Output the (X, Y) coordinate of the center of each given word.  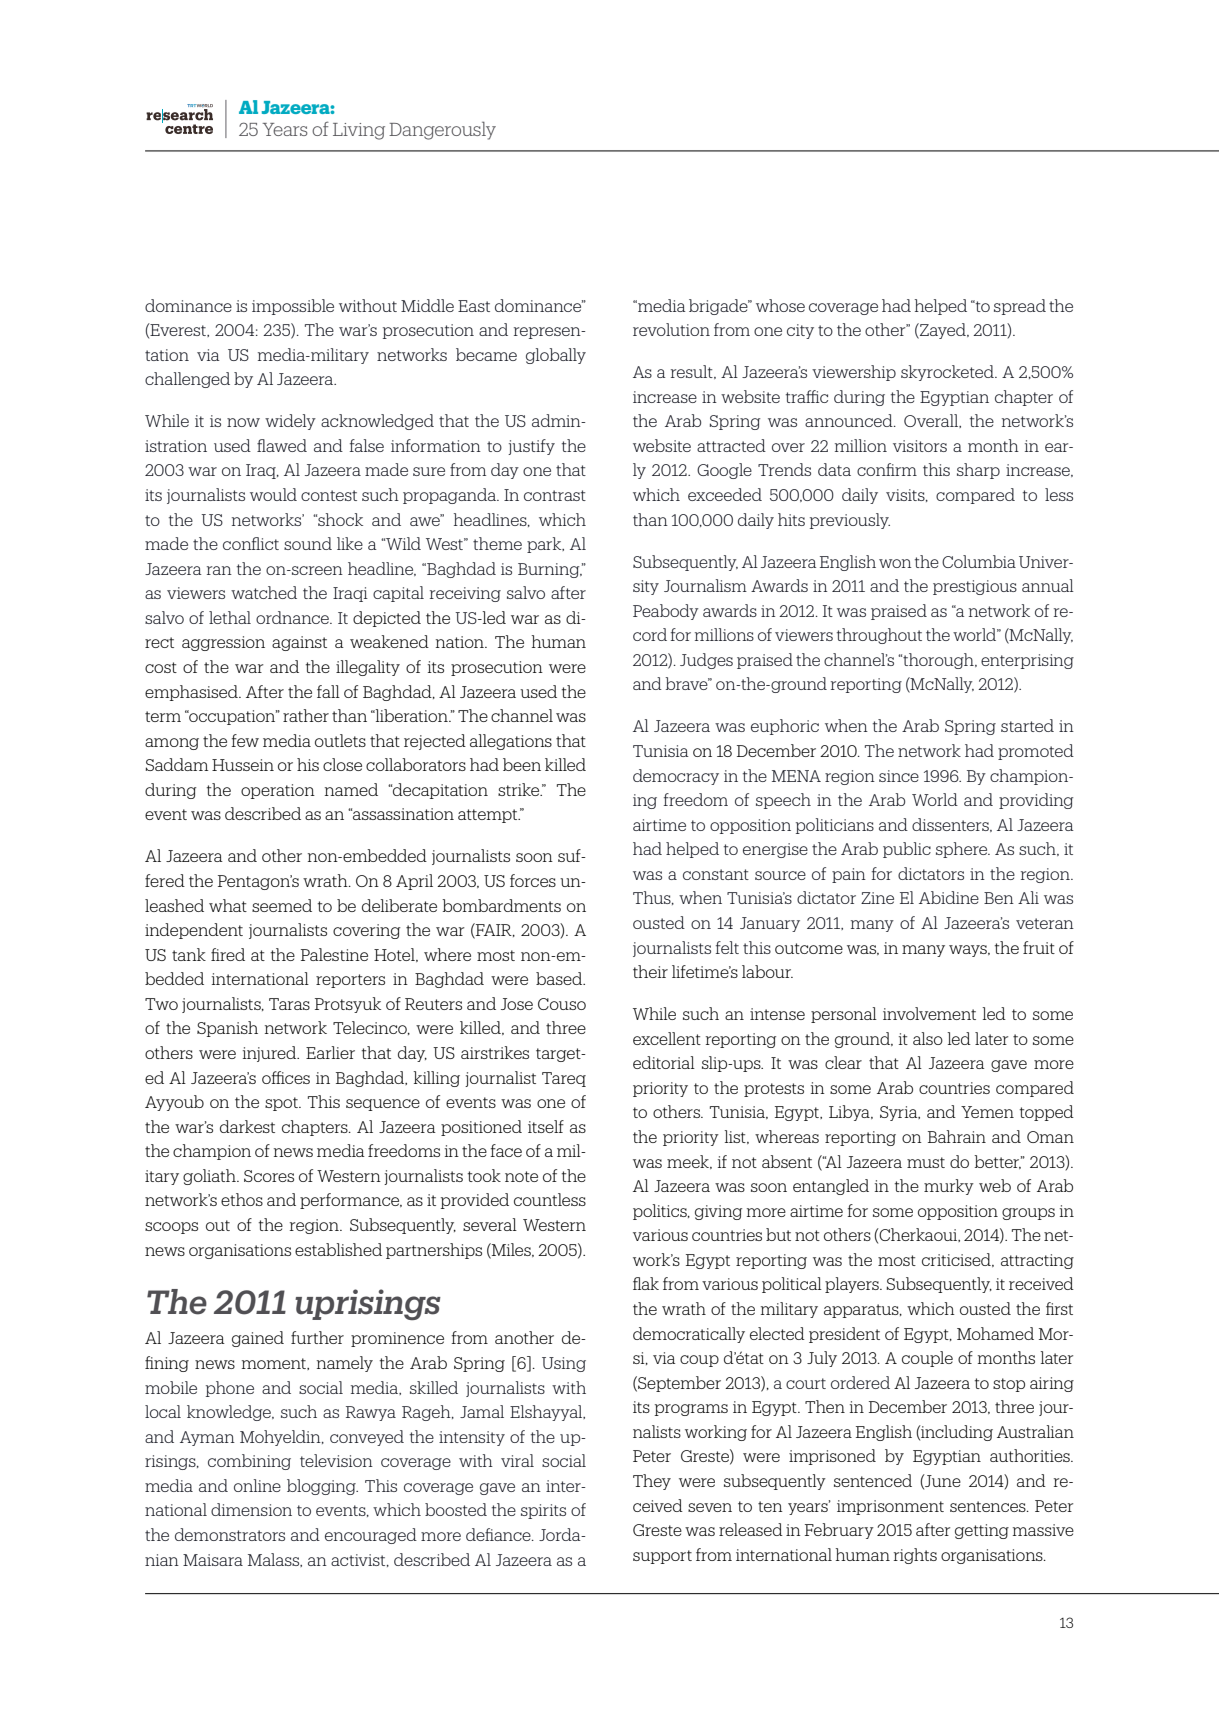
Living (359, 131)
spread (1020, 307)
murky (949, 1187)
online (257, 1485)
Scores (269, 1176)
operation (278, 791)
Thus (653, 898)
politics (661, 1212)
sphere (963, 850)
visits (906, 495)
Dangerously (442, 130)
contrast (555, 495)
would (273, 494)
